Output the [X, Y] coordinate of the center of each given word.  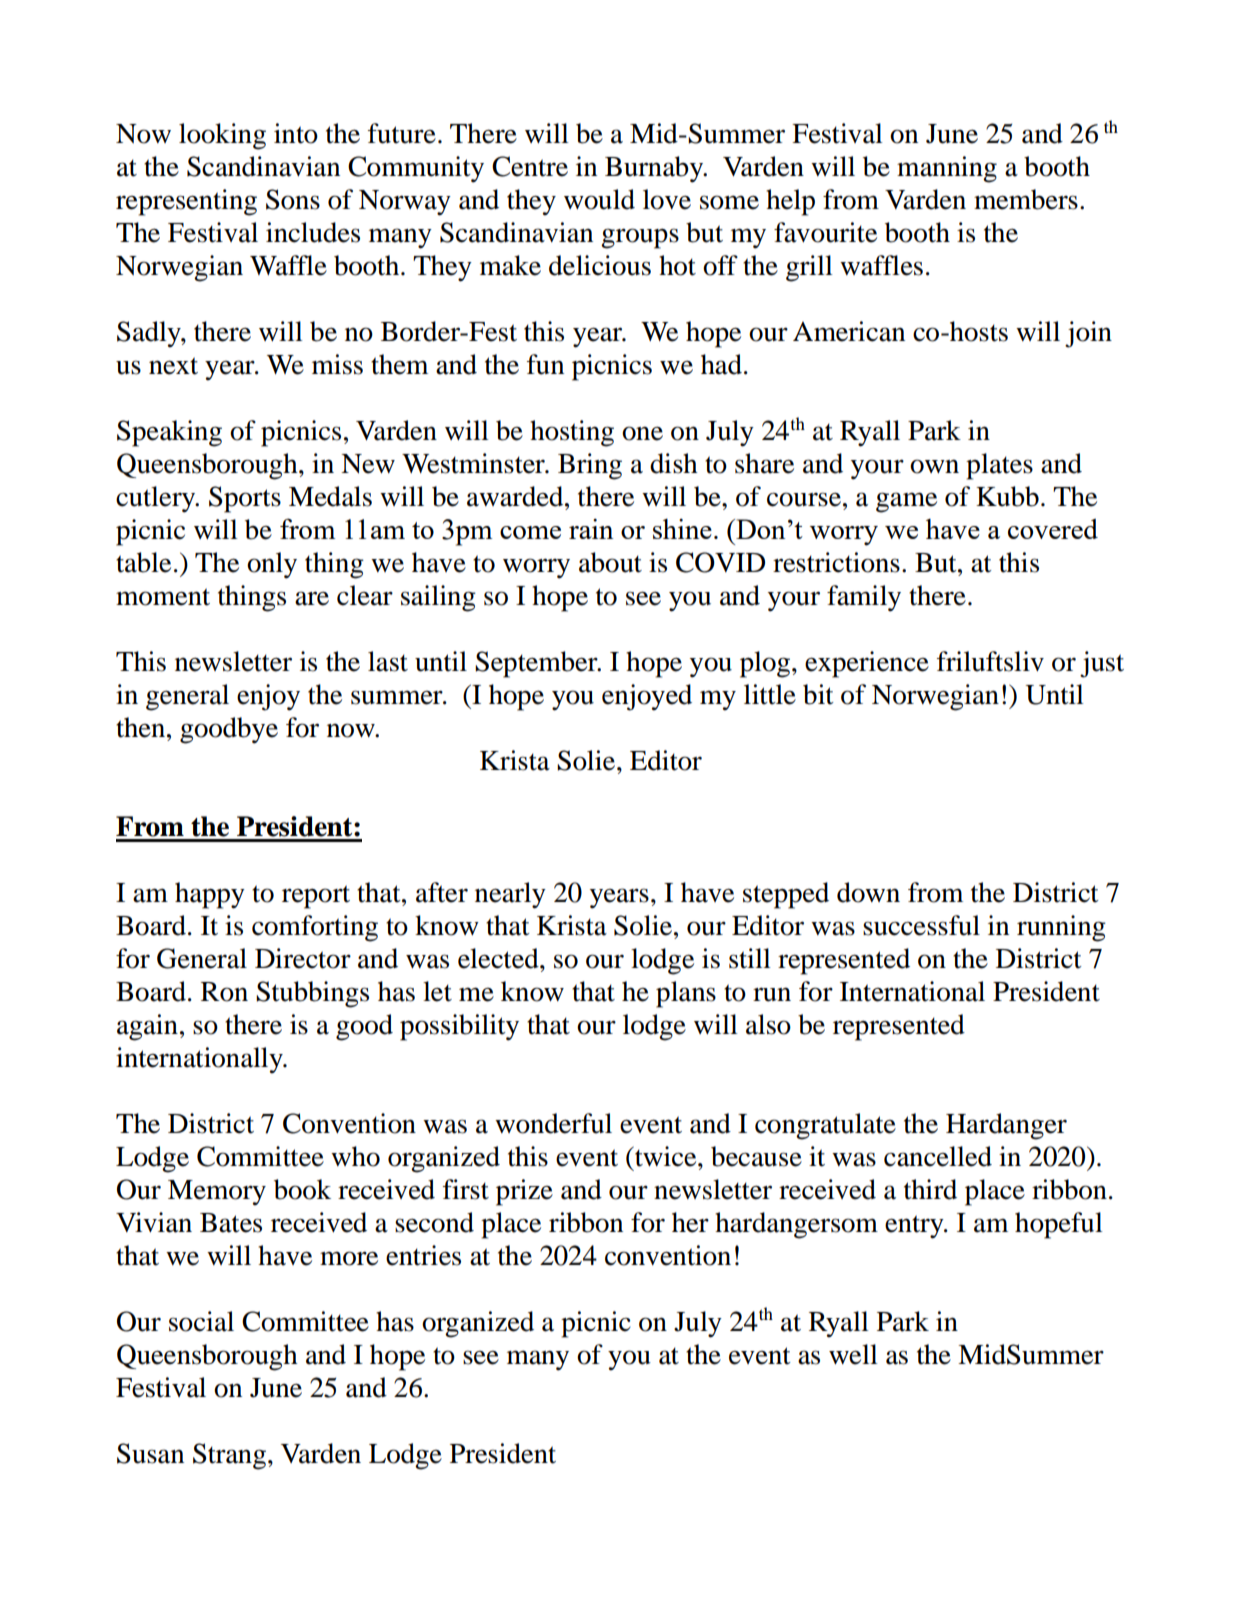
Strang [229, 1456]
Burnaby [655, 169]
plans [686, 994]
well [853, 1354]
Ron [224, 992]
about [610, 562]
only [272, 565]
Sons [293, 199]
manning [947, 169]
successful [921, 925]
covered [1053, 529]
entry [915, 1227]
